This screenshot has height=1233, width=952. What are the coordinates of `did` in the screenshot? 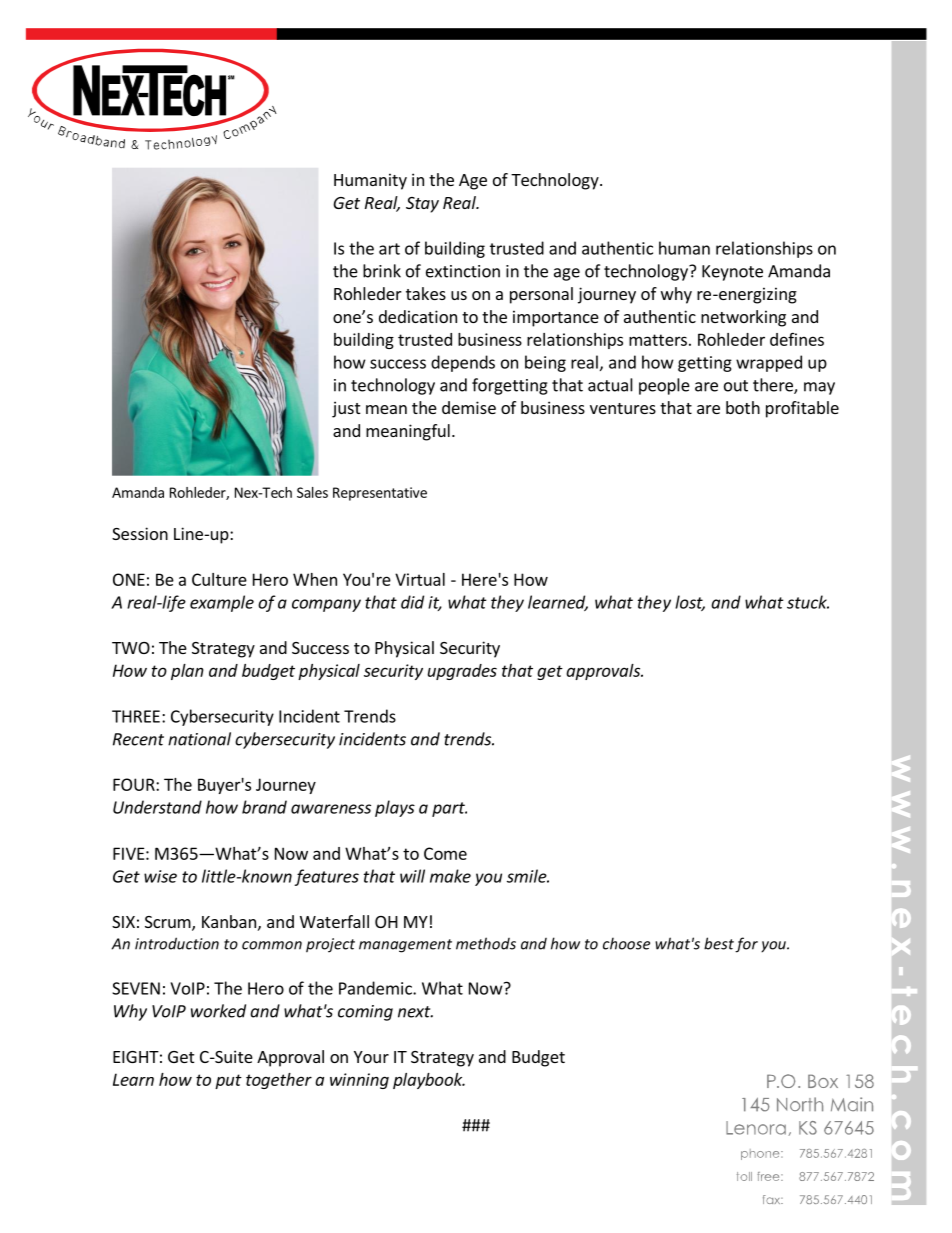 It's located at (412, 602).
